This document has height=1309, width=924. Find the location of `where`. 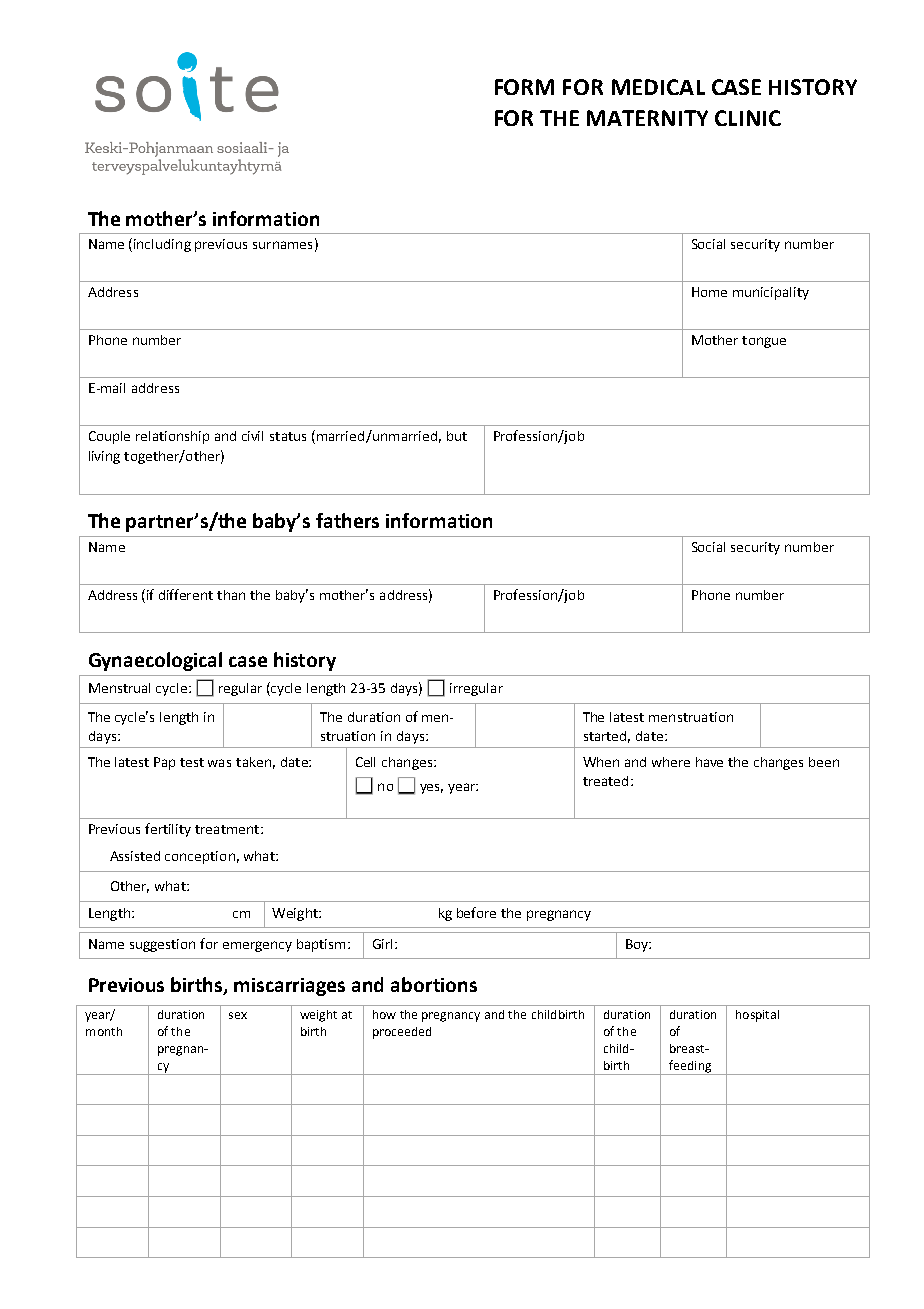

where is located at coordinates (671, 762).
